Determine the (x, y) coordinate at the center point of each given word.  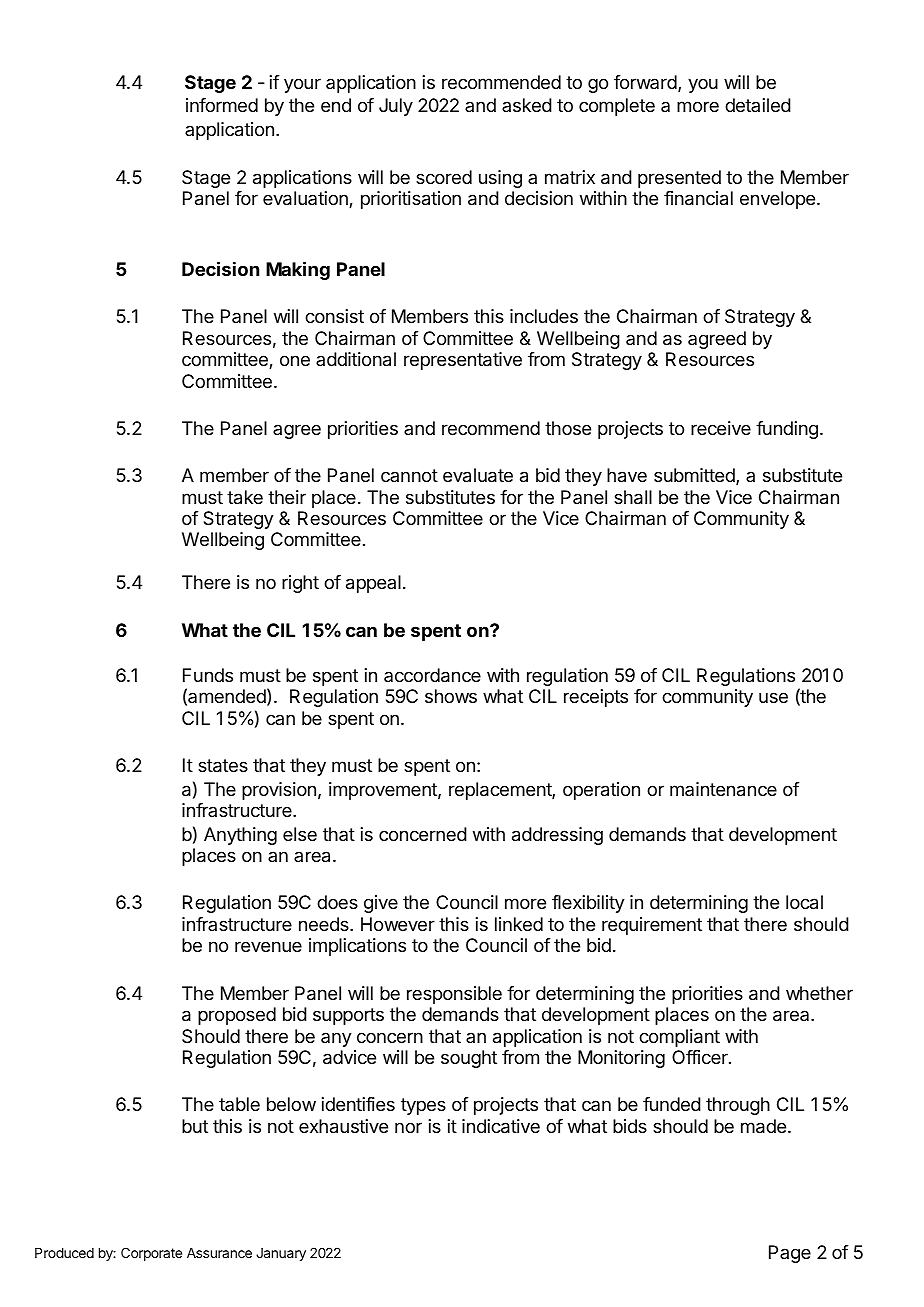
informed (222, 105)
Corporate (151, 1254)
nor (408, 1127)
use (773, 697)
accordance (432, 675)
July (396, 107)
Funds (208, 675)
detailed (758, 105)
